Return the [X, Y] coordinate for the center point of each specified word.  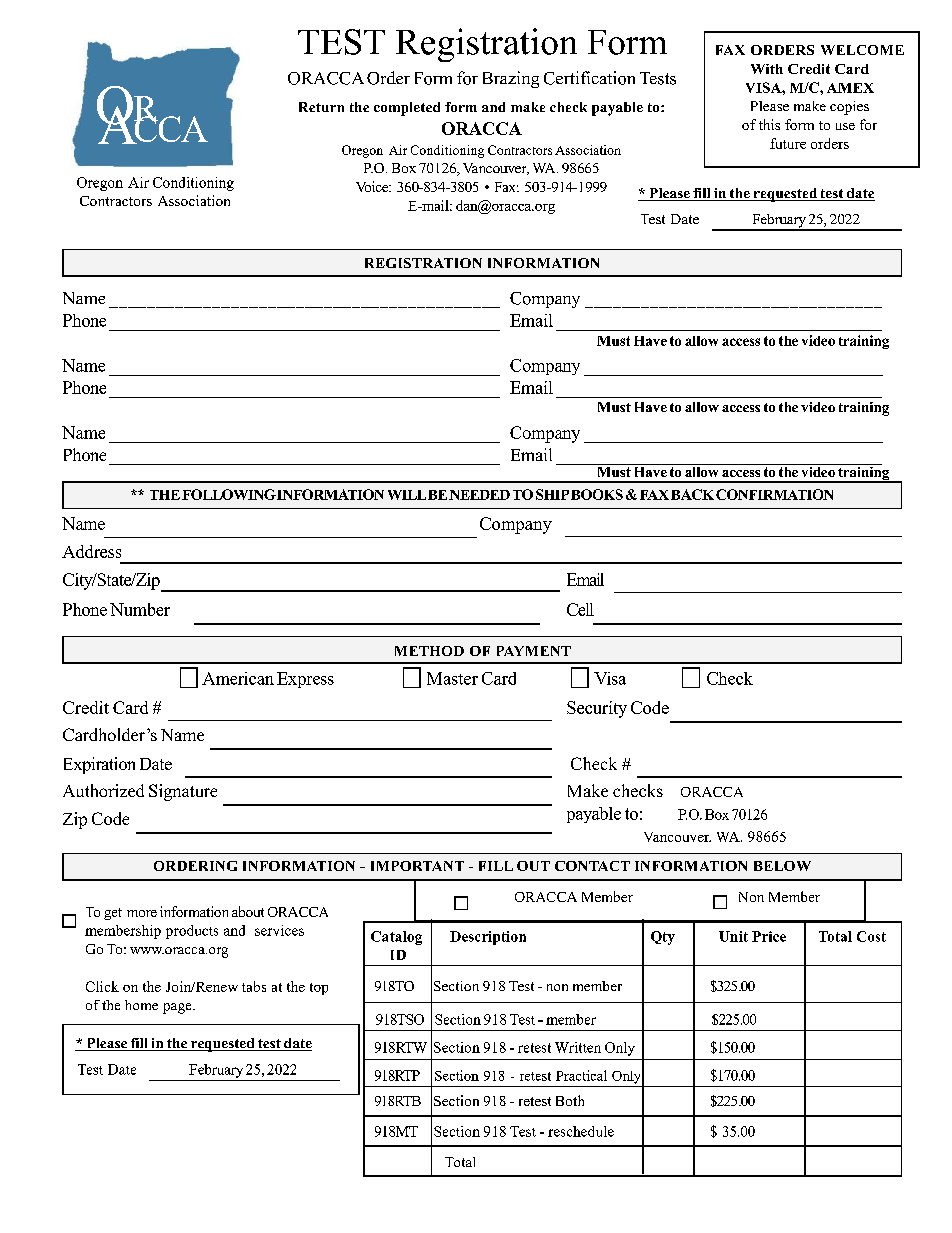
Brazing [511, 79]
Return [321, 107]
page [178, 1008]
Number [140, 609]
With [767, 69]
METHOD [429, 651]
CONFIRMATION [774, 494]
